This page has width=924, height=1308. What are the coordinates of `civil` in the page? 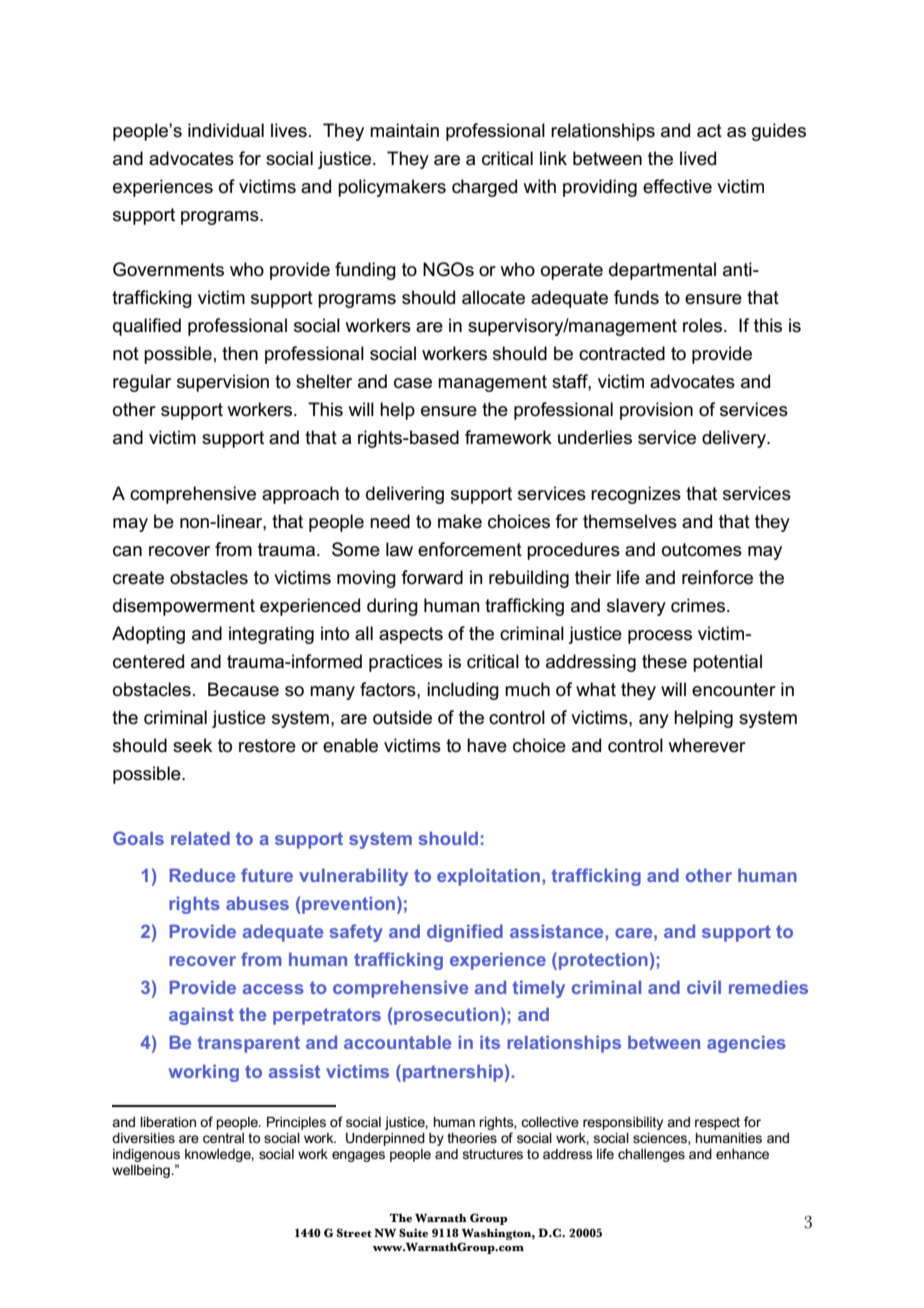 It's located at (704, 987).
